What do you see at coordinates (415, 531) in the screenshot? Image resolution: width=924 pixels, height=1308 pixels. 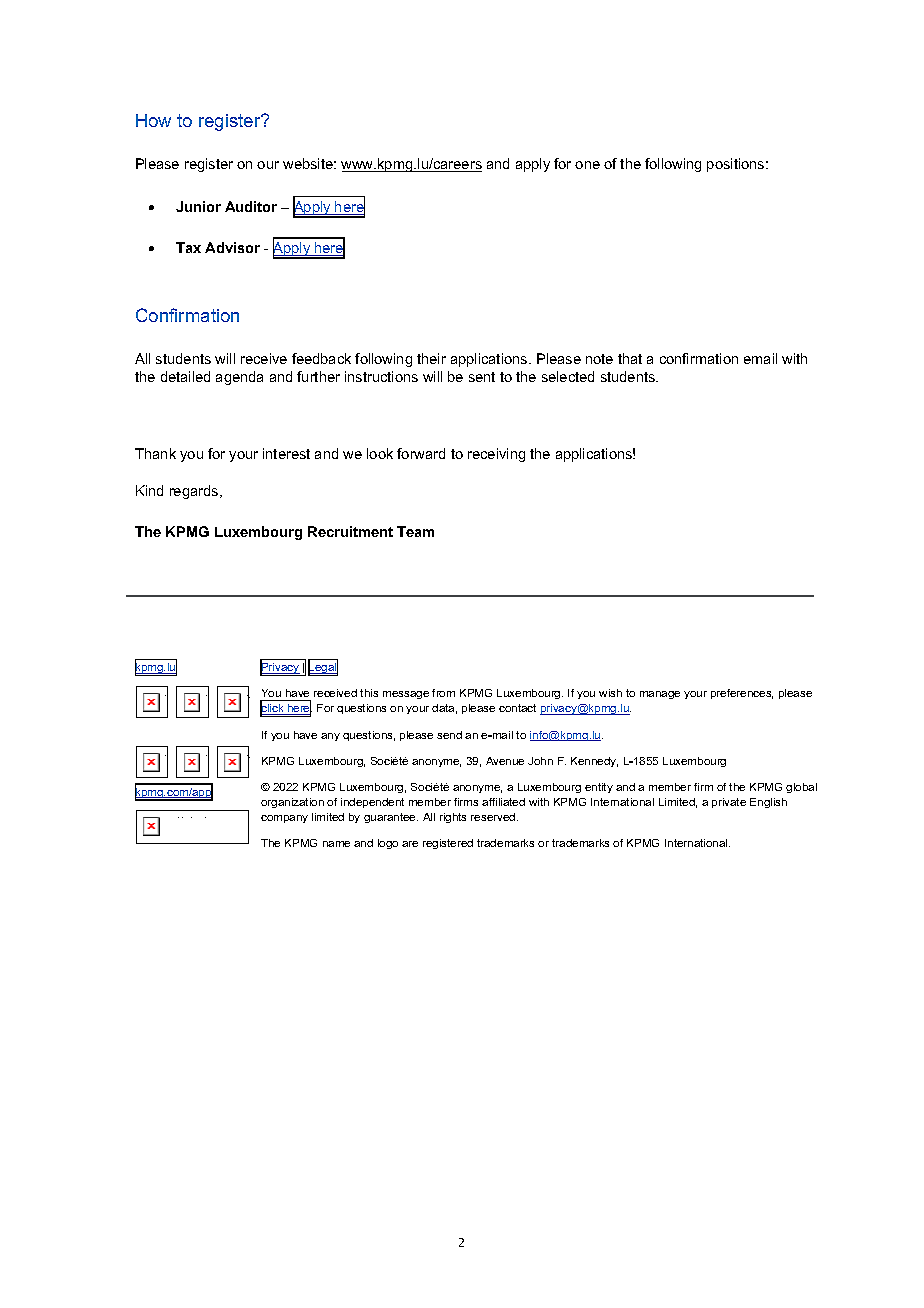 I see `Team` at bounding box center [415, 531].
